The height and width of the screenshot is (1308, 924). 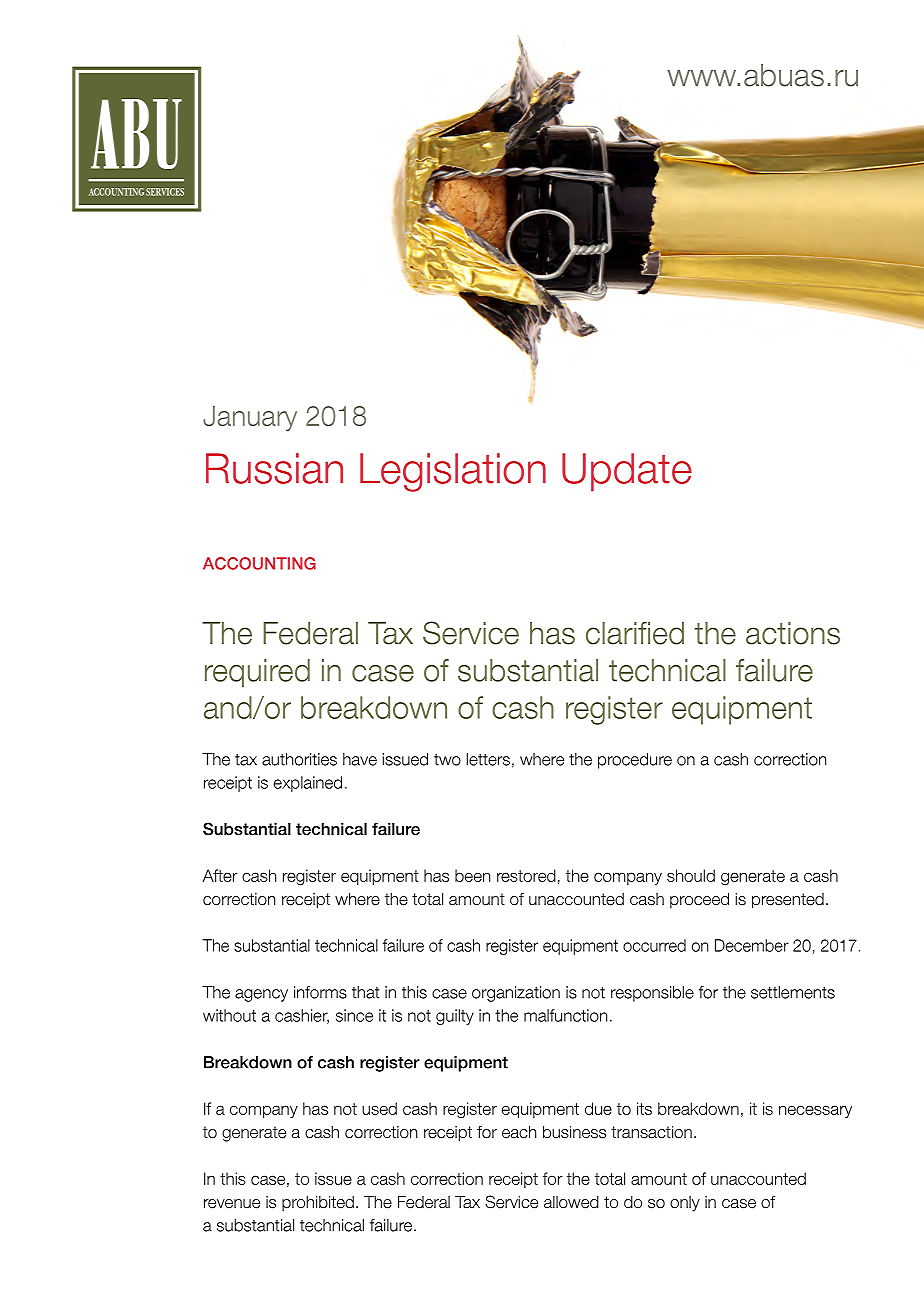 What do you see at coordinates (453, 472) in the screenshot?
I see `Legislation` at bounding box center [453, 472].
